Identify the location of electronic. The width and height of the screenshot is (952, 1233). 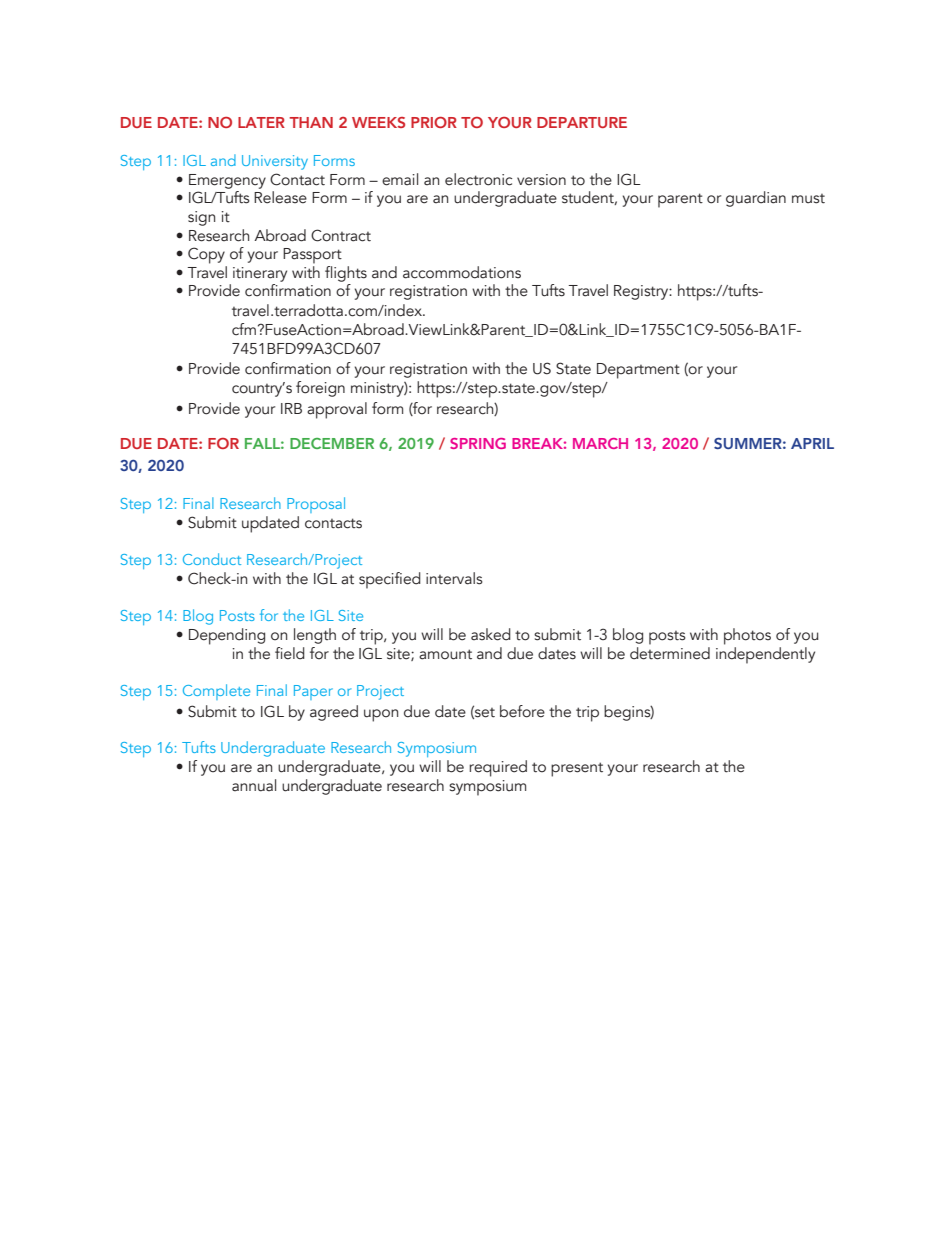
(478, 179).
